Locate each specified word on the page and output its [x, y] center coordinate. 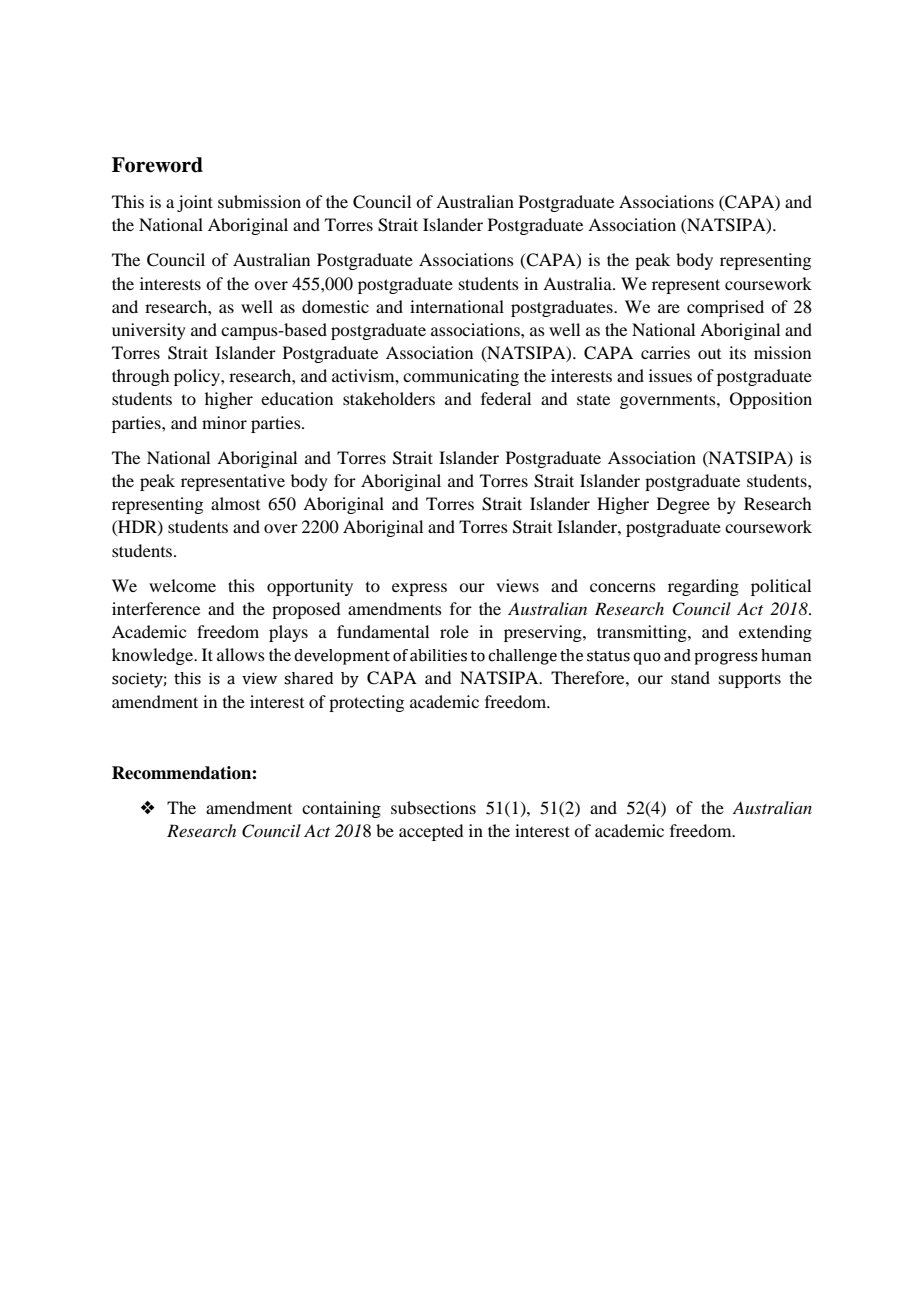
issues [670, 375]
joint [195, 203]
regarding [703, 587]
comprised [725, 308]
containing [341, 809]
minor [224, 422]
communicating [461, 377]
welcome [182, 585]
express [419, 589]
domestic [335, 306]
